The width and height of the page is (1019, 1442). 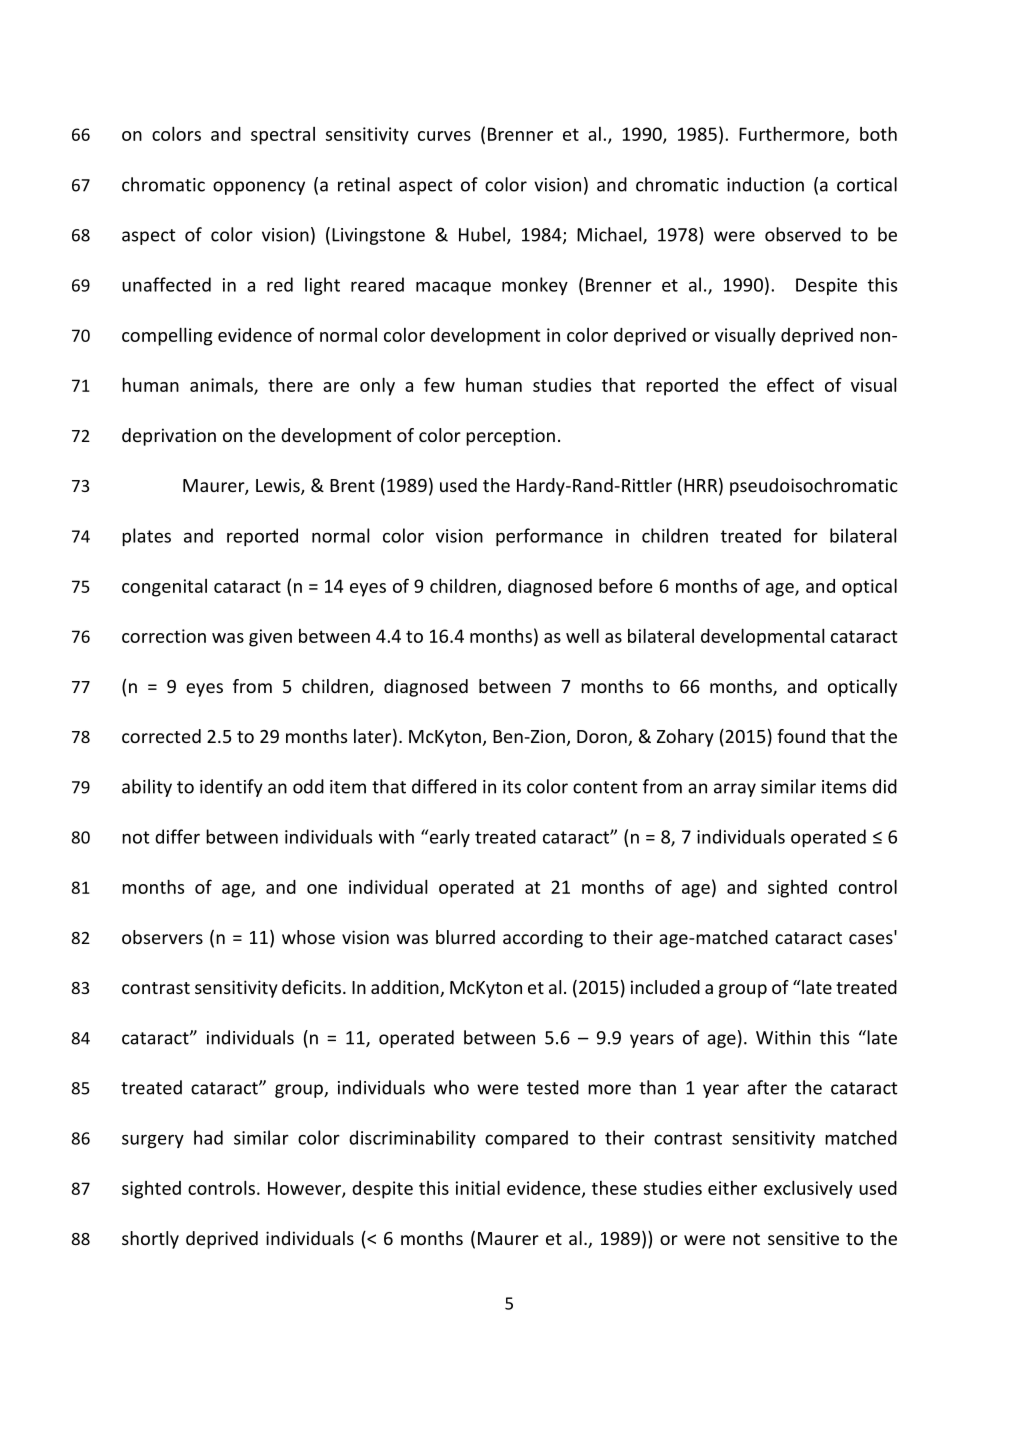 What do you see at coordinates (582, 635) in the page?
I see `well` at bounding box center [582, 635].
